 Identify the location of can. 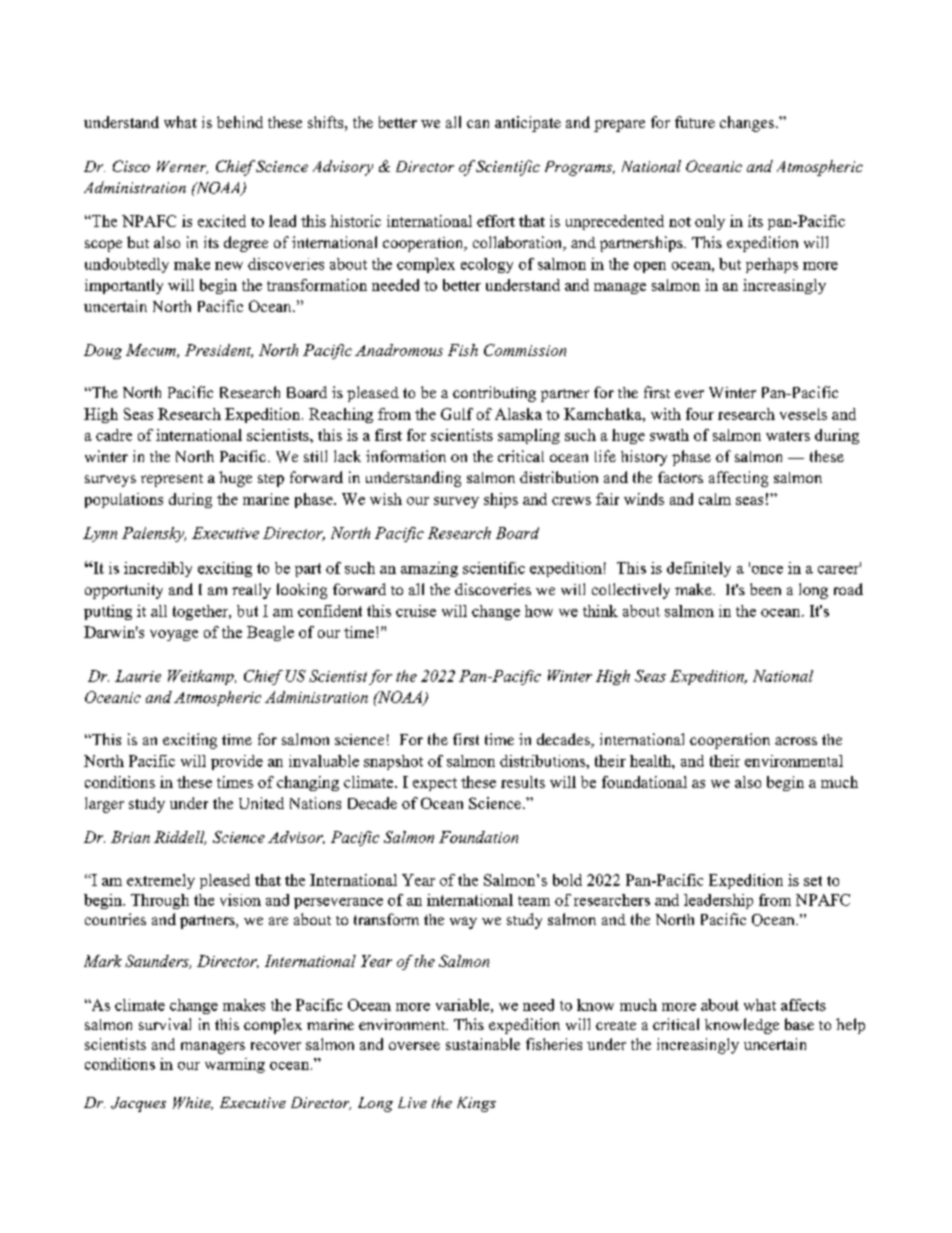
(478, 124).
